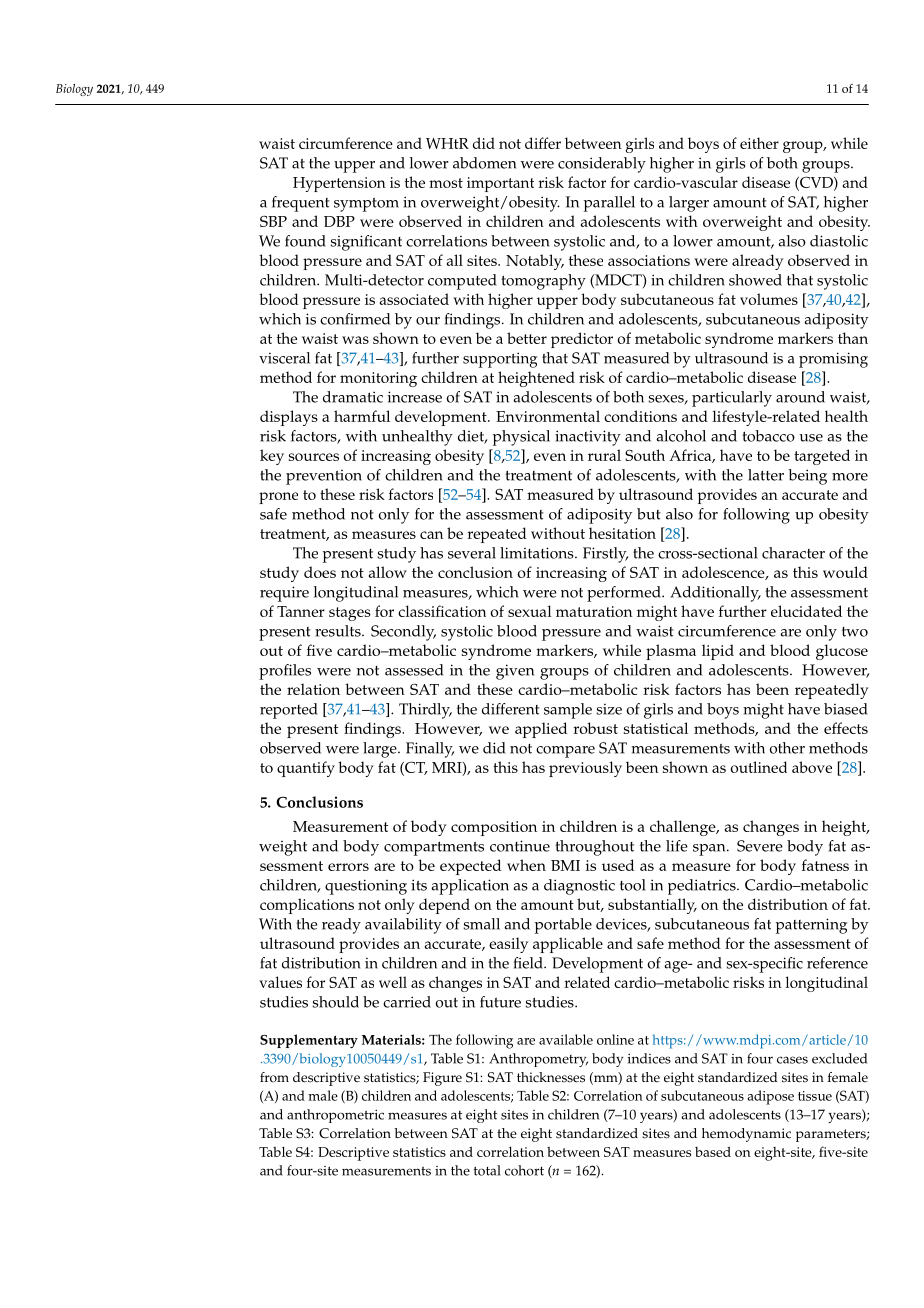 This screenshot has height=1308, width=924. I want to click on considerably, so click(602, 165).
